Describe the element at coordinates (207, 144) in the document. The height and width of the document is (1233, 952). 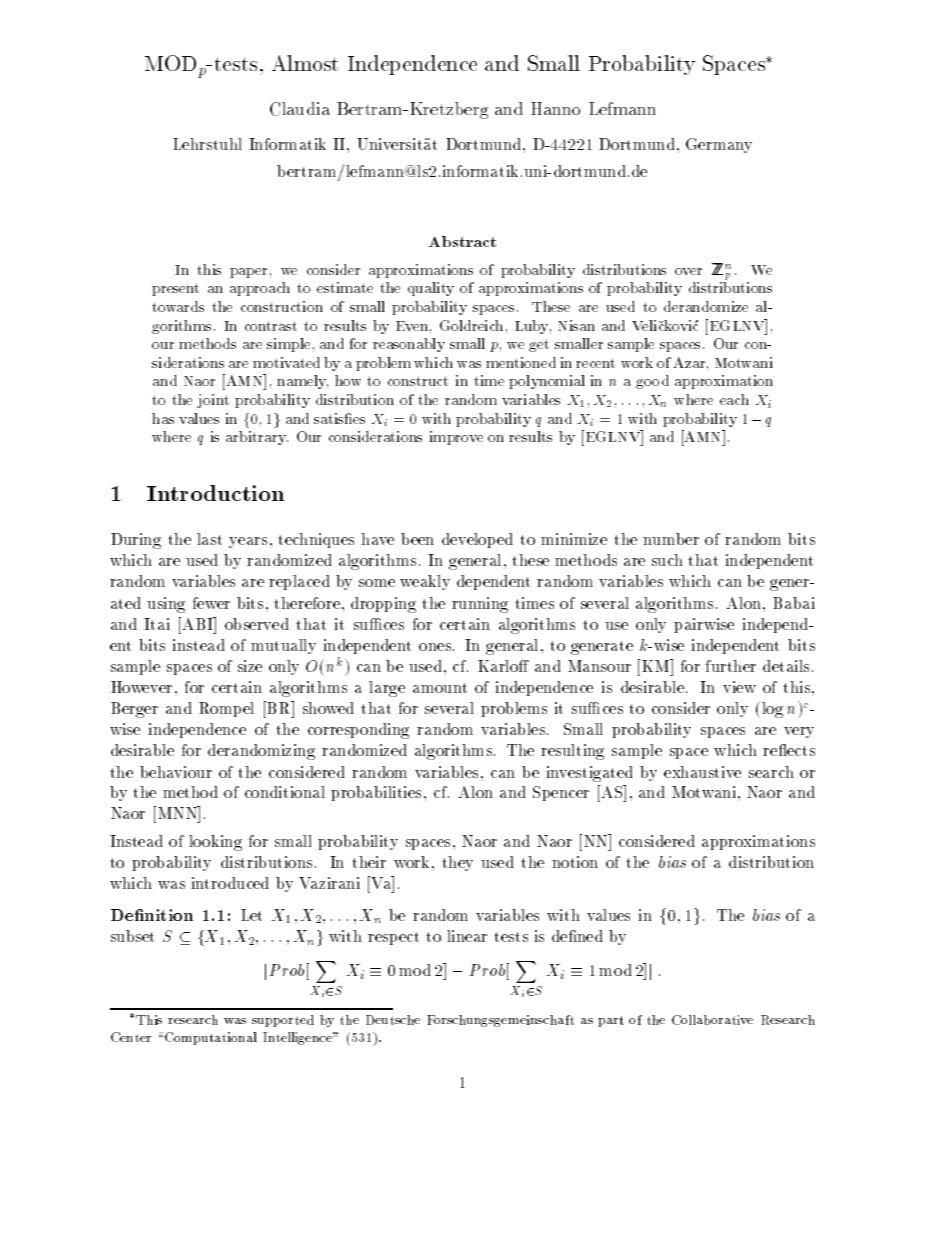
I see `Lehrstuhl` at that location.
